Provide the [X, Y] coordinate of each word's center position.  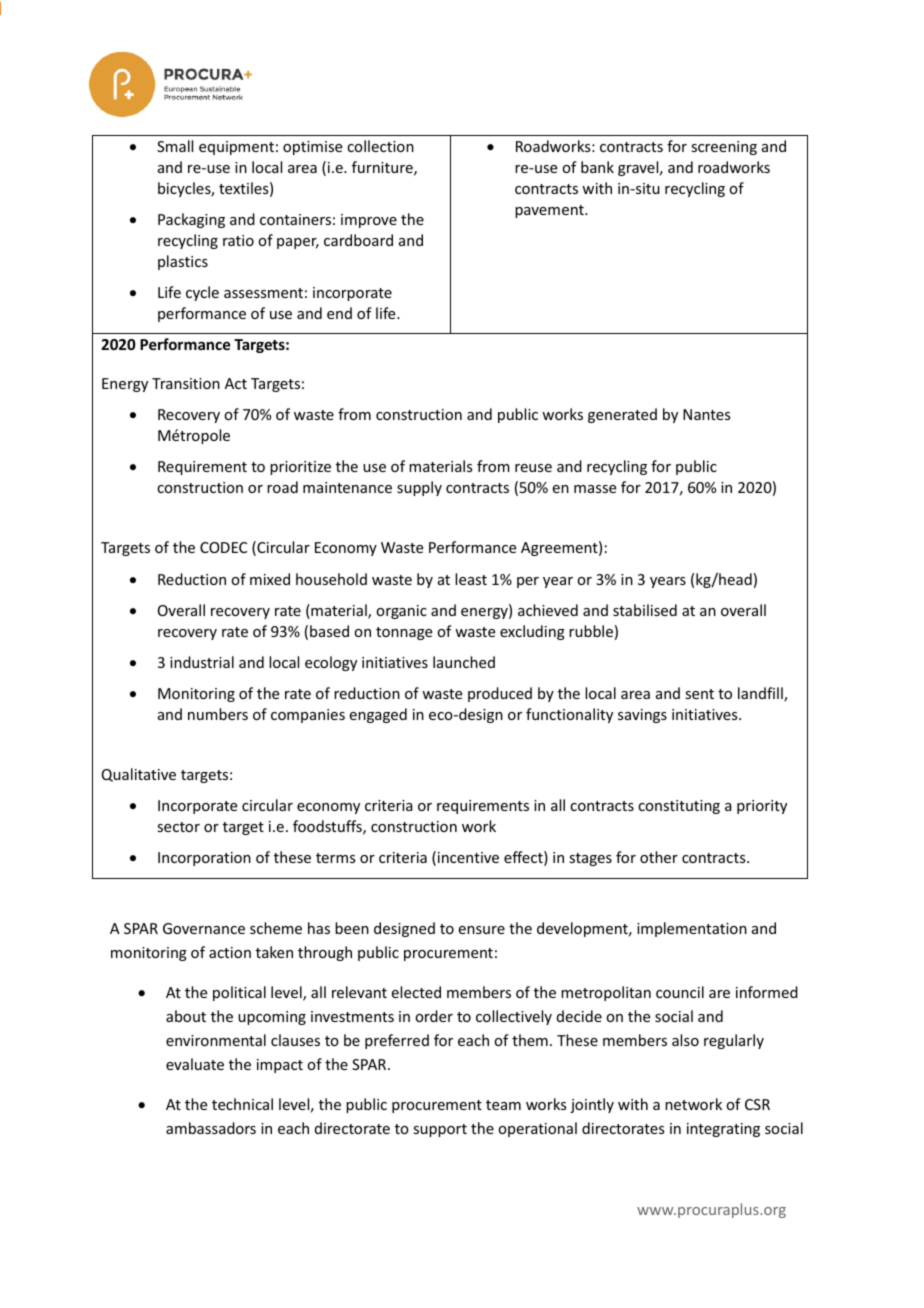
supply [419, 488]
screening [724, 148]
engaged [378, 715]
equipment [236, 148]
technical [242, 1104]
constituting [679, 807]
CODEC [223, 547]
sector [178, 827]
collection [380, 146]
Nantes [706, 414]
